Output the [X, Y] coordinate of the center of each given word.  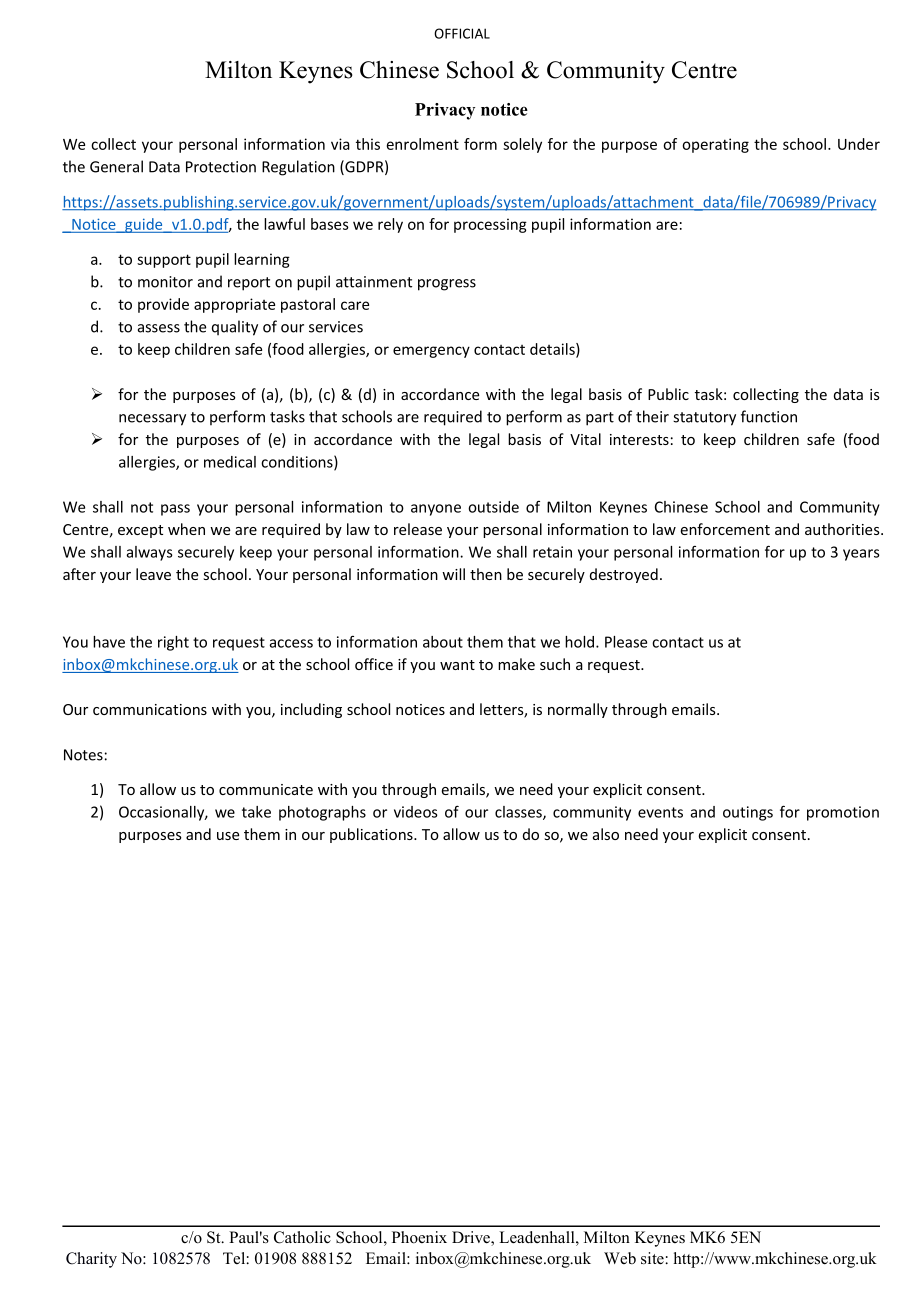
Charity [91, 1260]
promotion [843, 813]
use [228, 836]
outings [748, 813]
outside [493, 507]
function [769, 416]
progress [447, 285]
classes [519, 813]
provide [163, 305]
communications [150, 709]
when [186, 529]
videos [416, 812]
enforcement [725, 529]
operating [715, 145]
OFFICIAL [462, 33]
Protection [221, 167]
